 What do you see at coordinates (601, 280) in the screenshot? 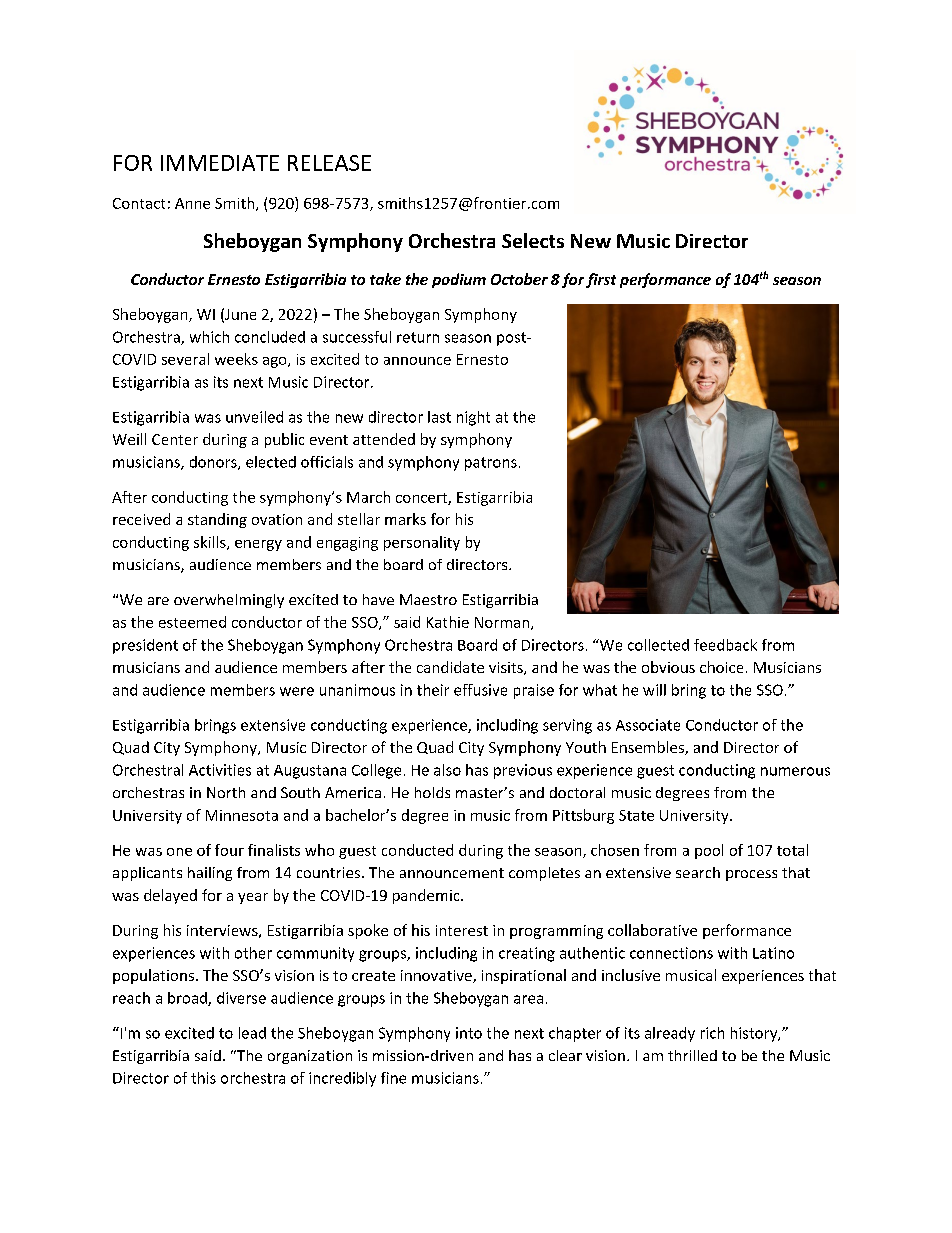
I see `first` at bounding box center [601, 280].
